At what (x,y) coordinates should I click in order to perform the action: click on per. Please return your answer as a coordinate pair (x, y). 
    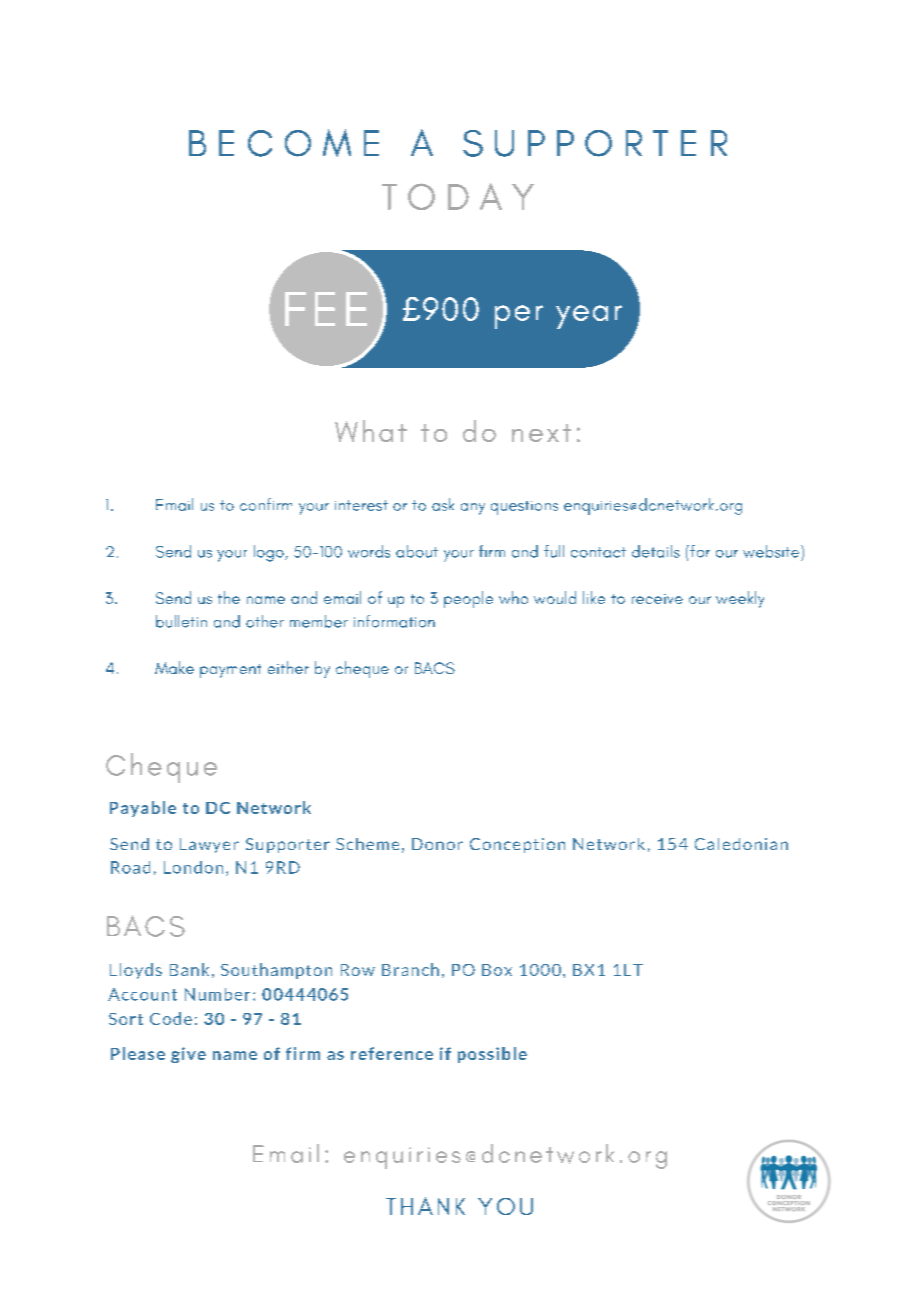
    Looking at the image, I should click on (519, 317).
